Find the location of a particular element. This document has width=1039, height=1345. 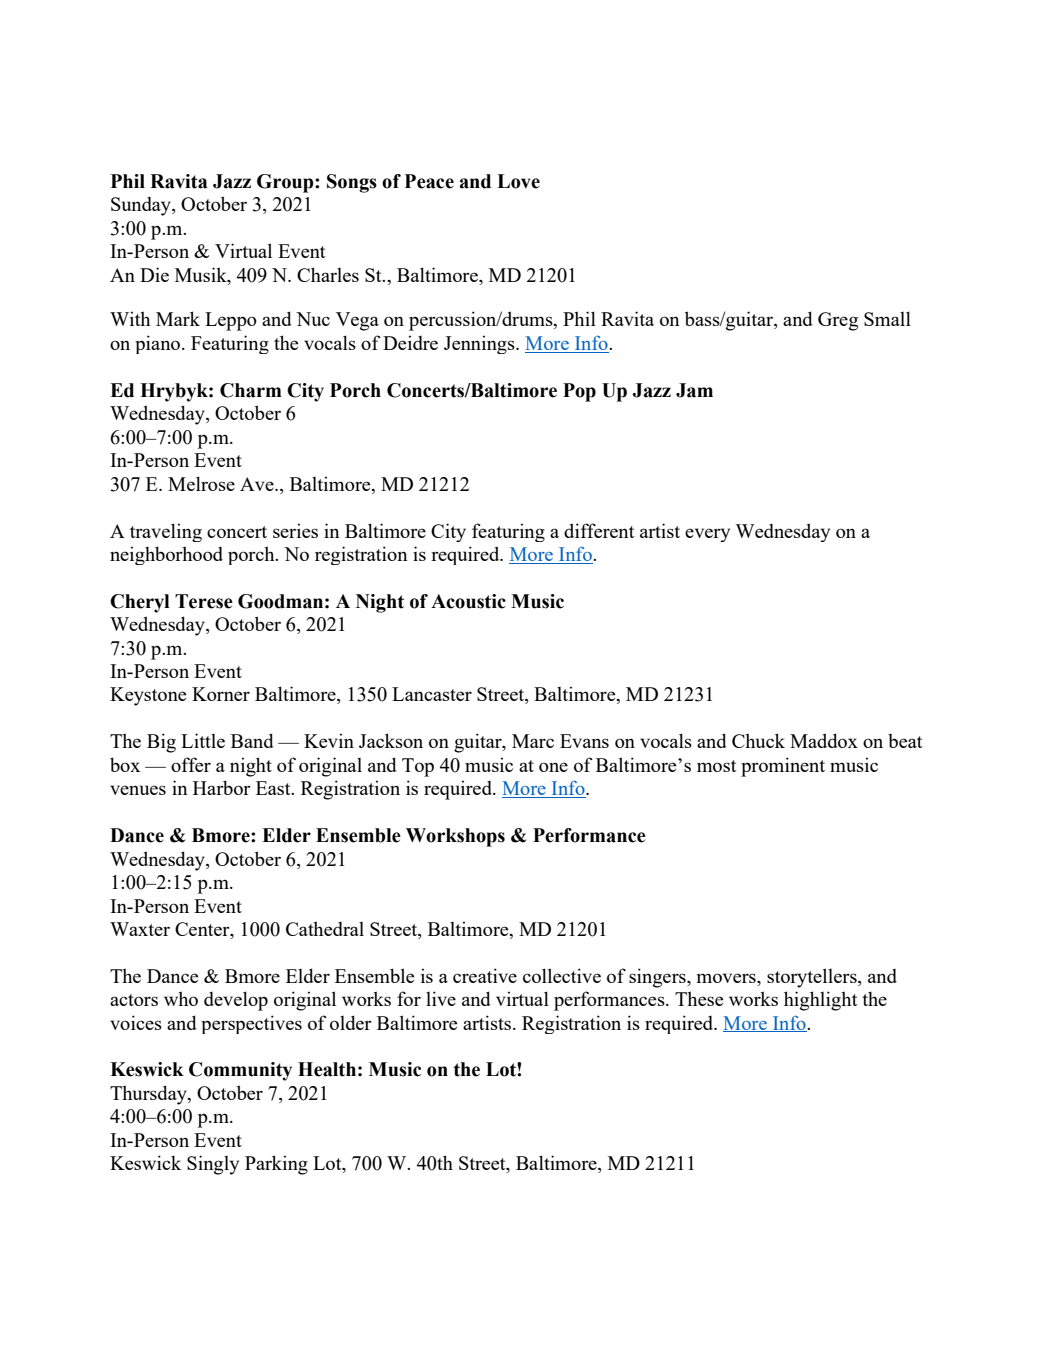

Sunday is located at coordinates (142, 206).
